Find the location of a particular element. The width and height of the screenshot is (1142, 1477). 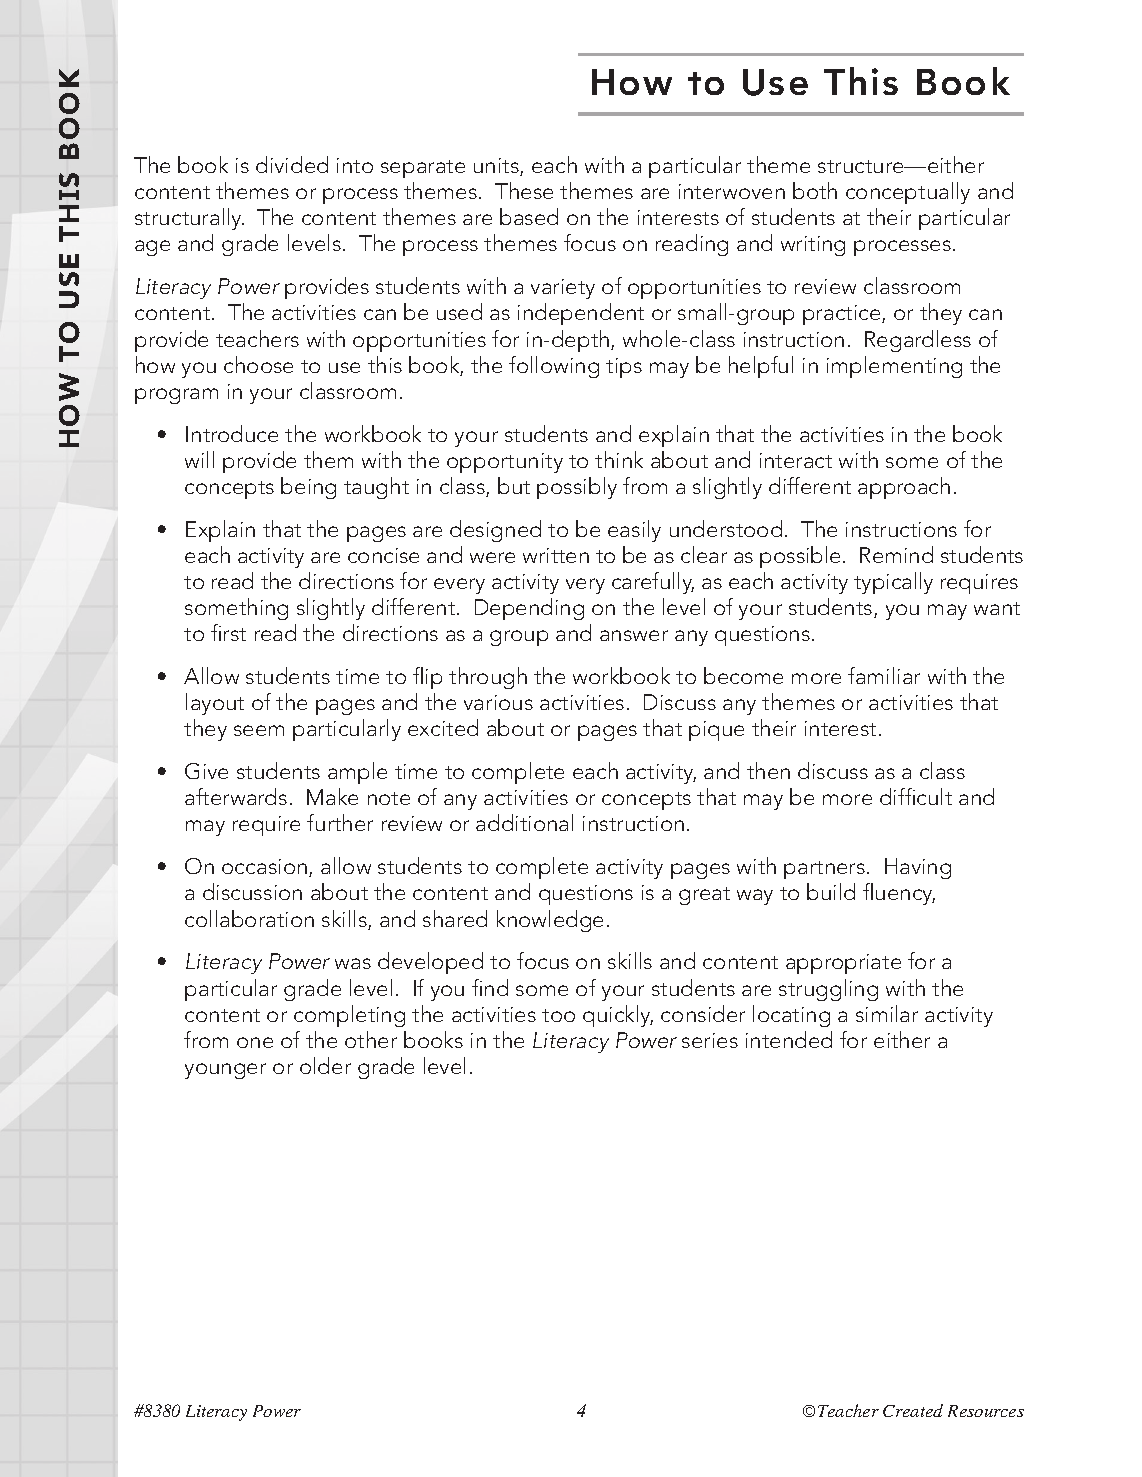

Resources is located at coordinates (986, 1411).
